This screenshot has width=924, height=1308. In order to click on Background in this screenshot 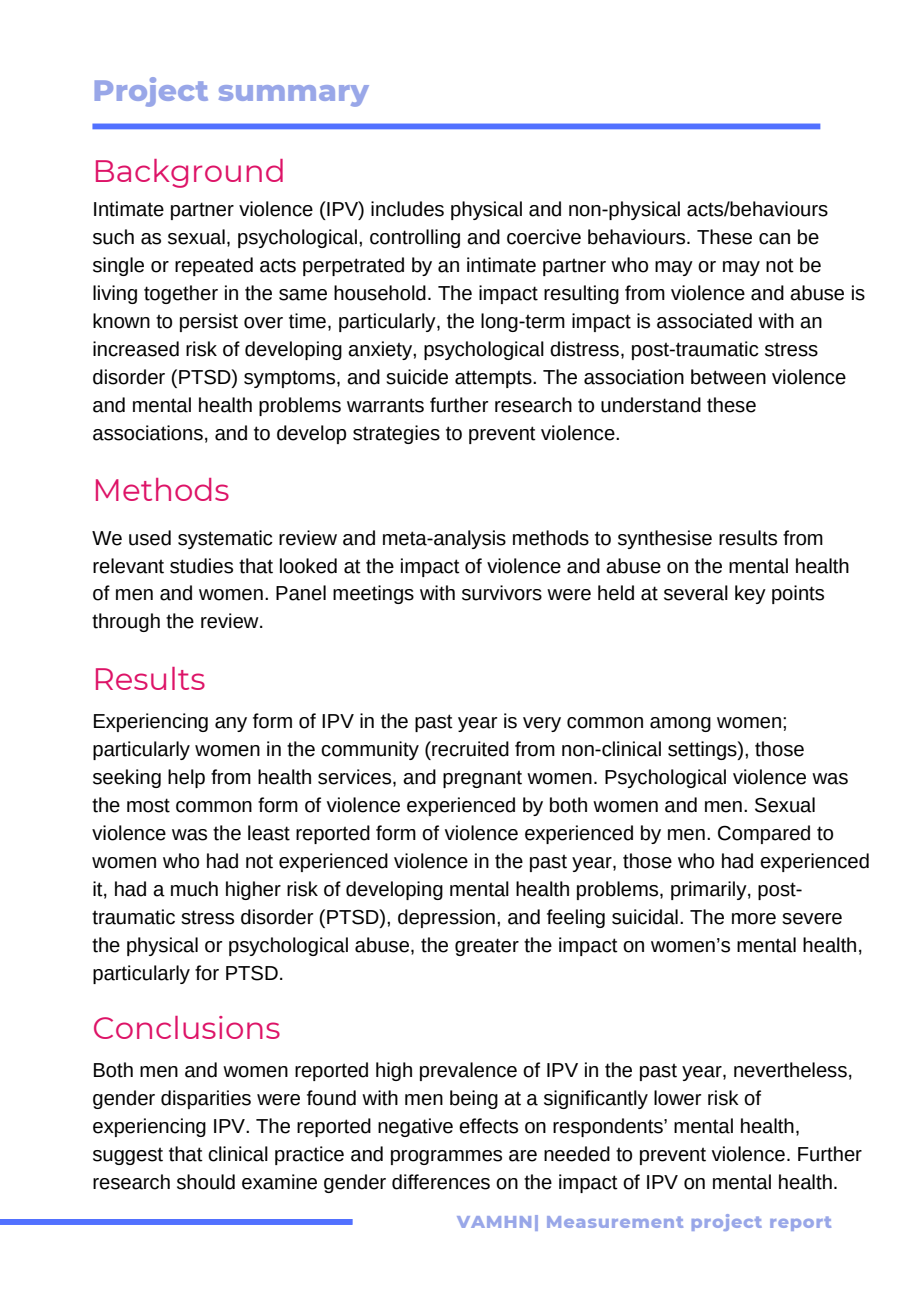, I will do `click(189, 173)`.
